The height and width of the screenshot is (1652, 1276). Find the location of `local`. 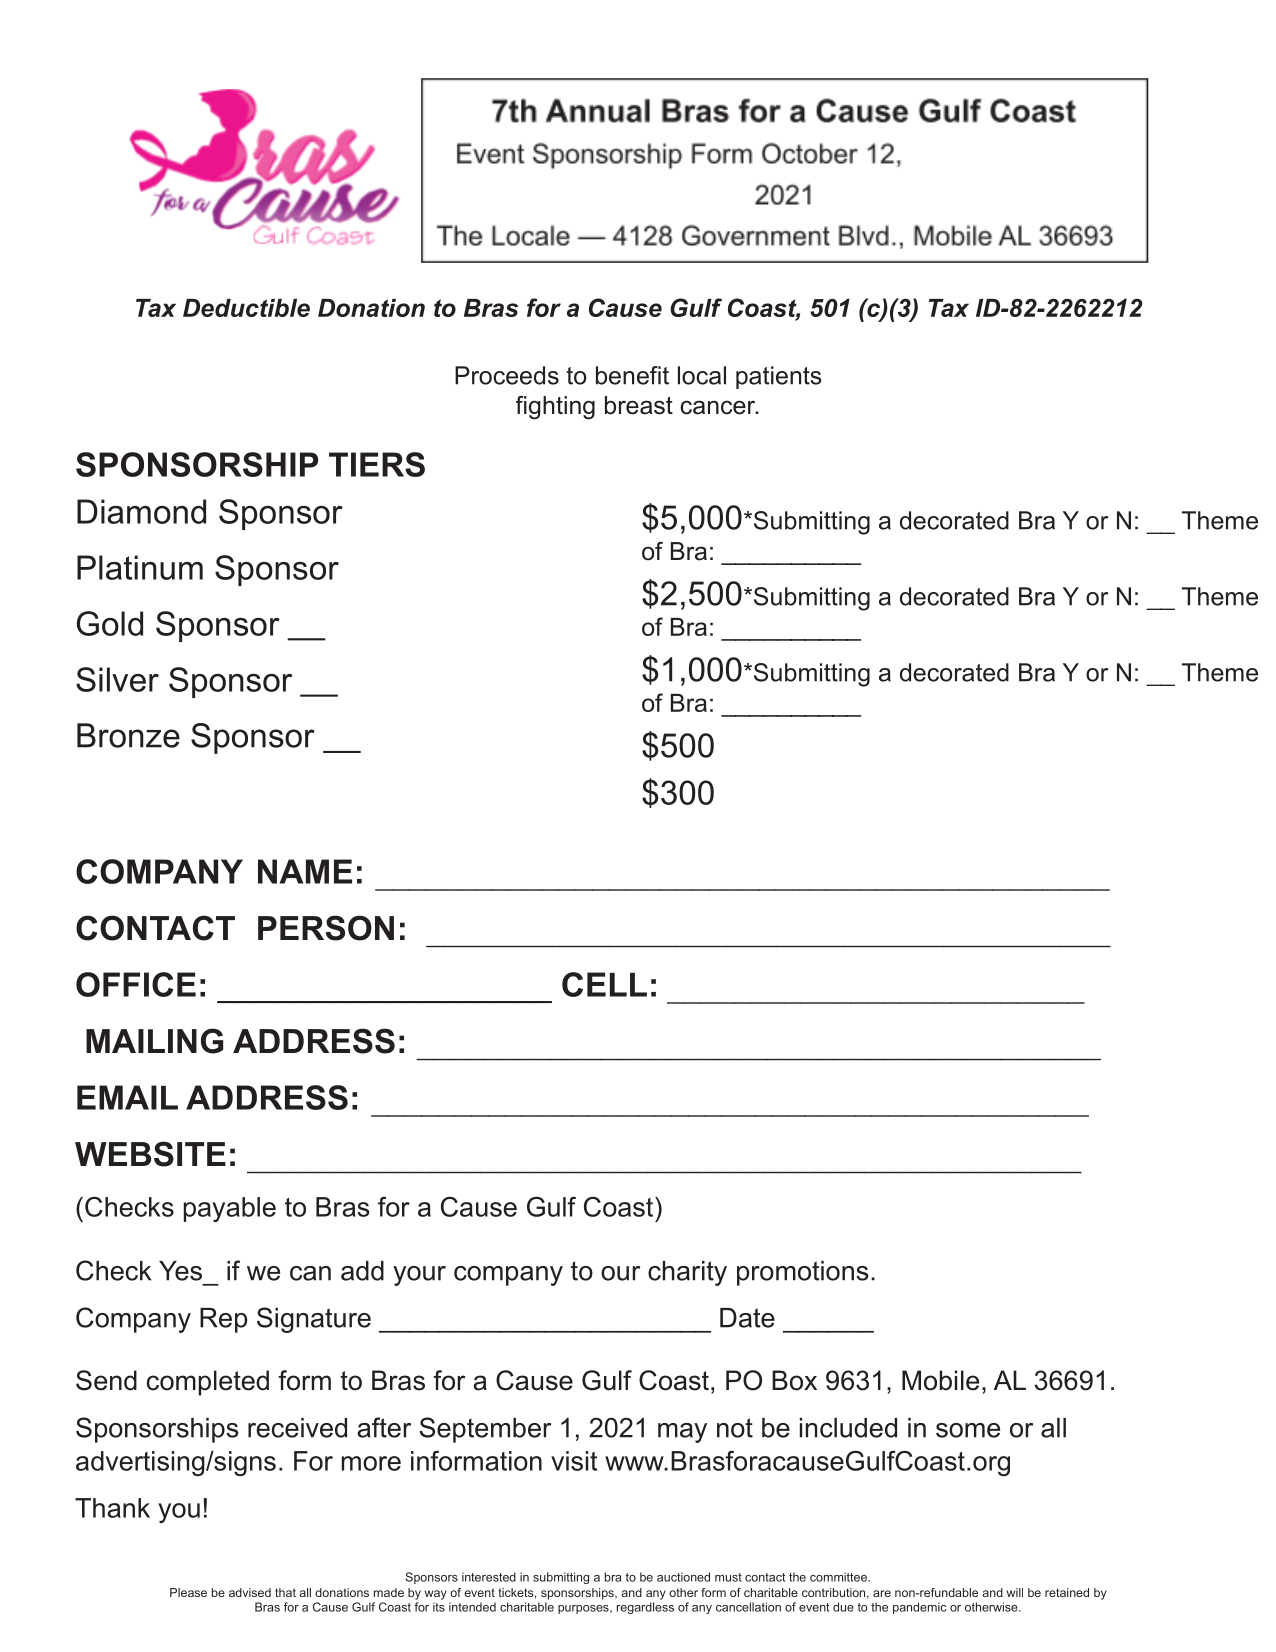

local is located at coordinates (702, 375).
